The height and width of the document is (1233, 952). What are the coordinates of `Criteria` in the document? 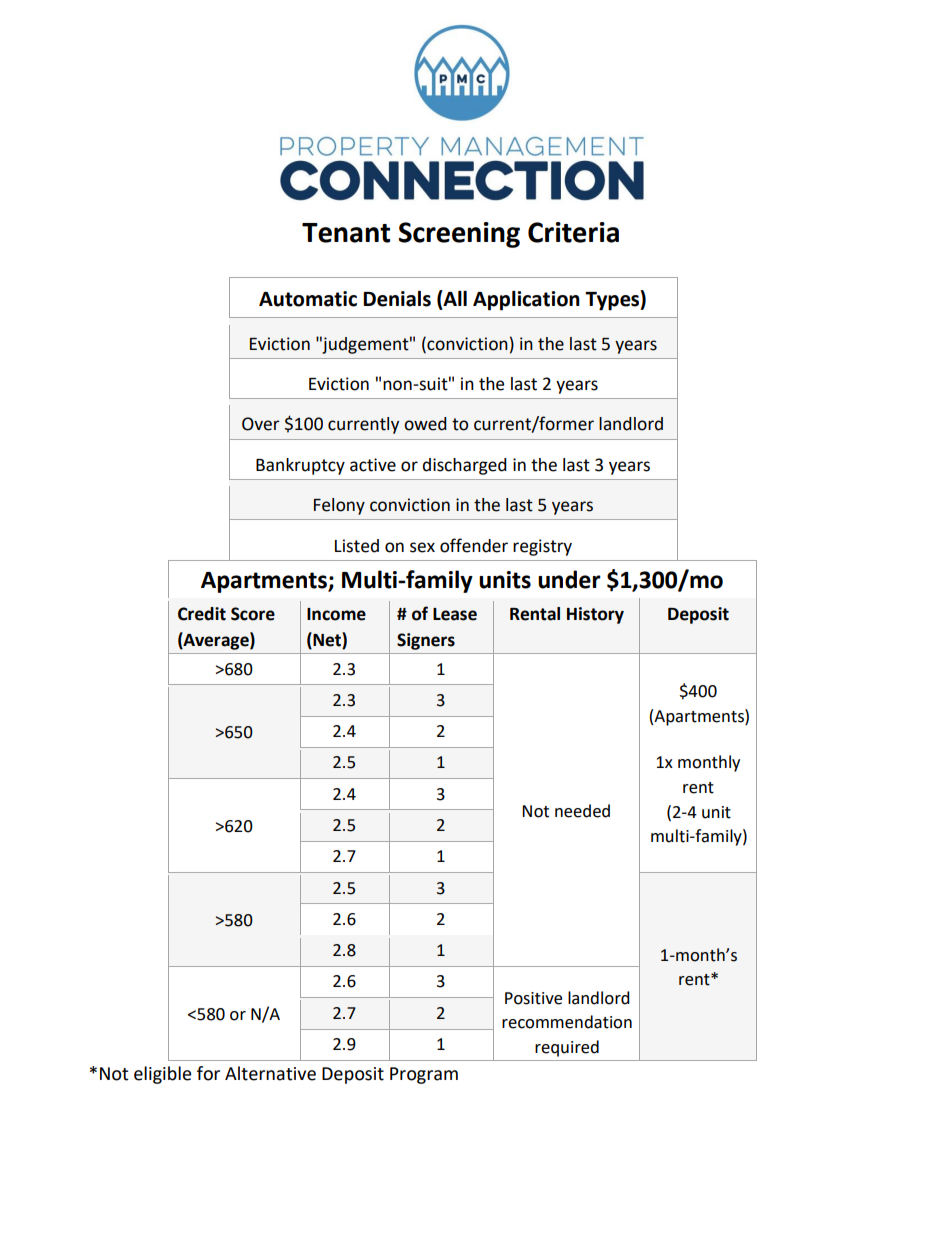 It's located at (573, 232).
